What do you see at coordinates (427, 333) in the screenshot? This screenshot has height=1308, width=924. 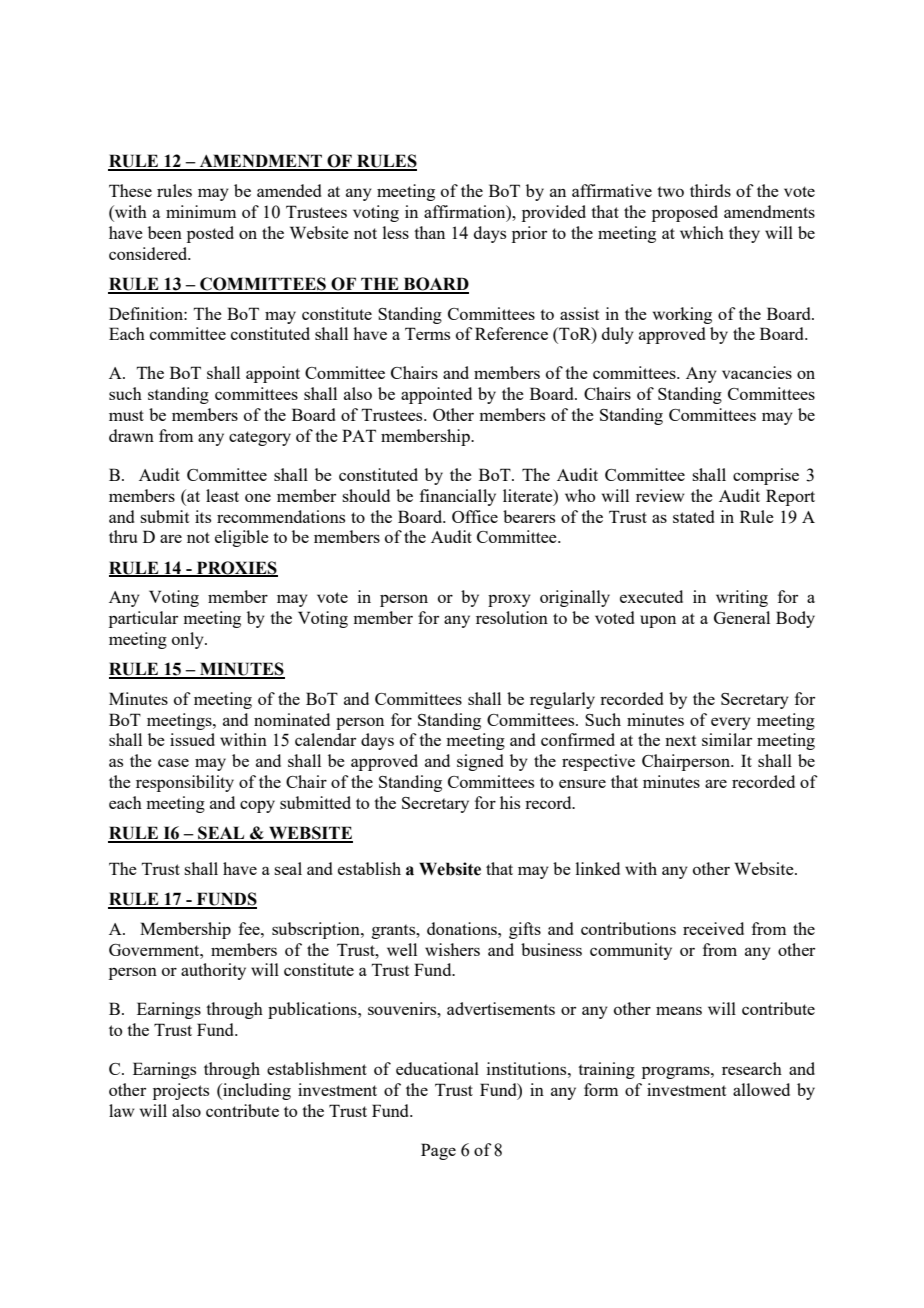 I see `Terms` at bounding box center [427, 333].
